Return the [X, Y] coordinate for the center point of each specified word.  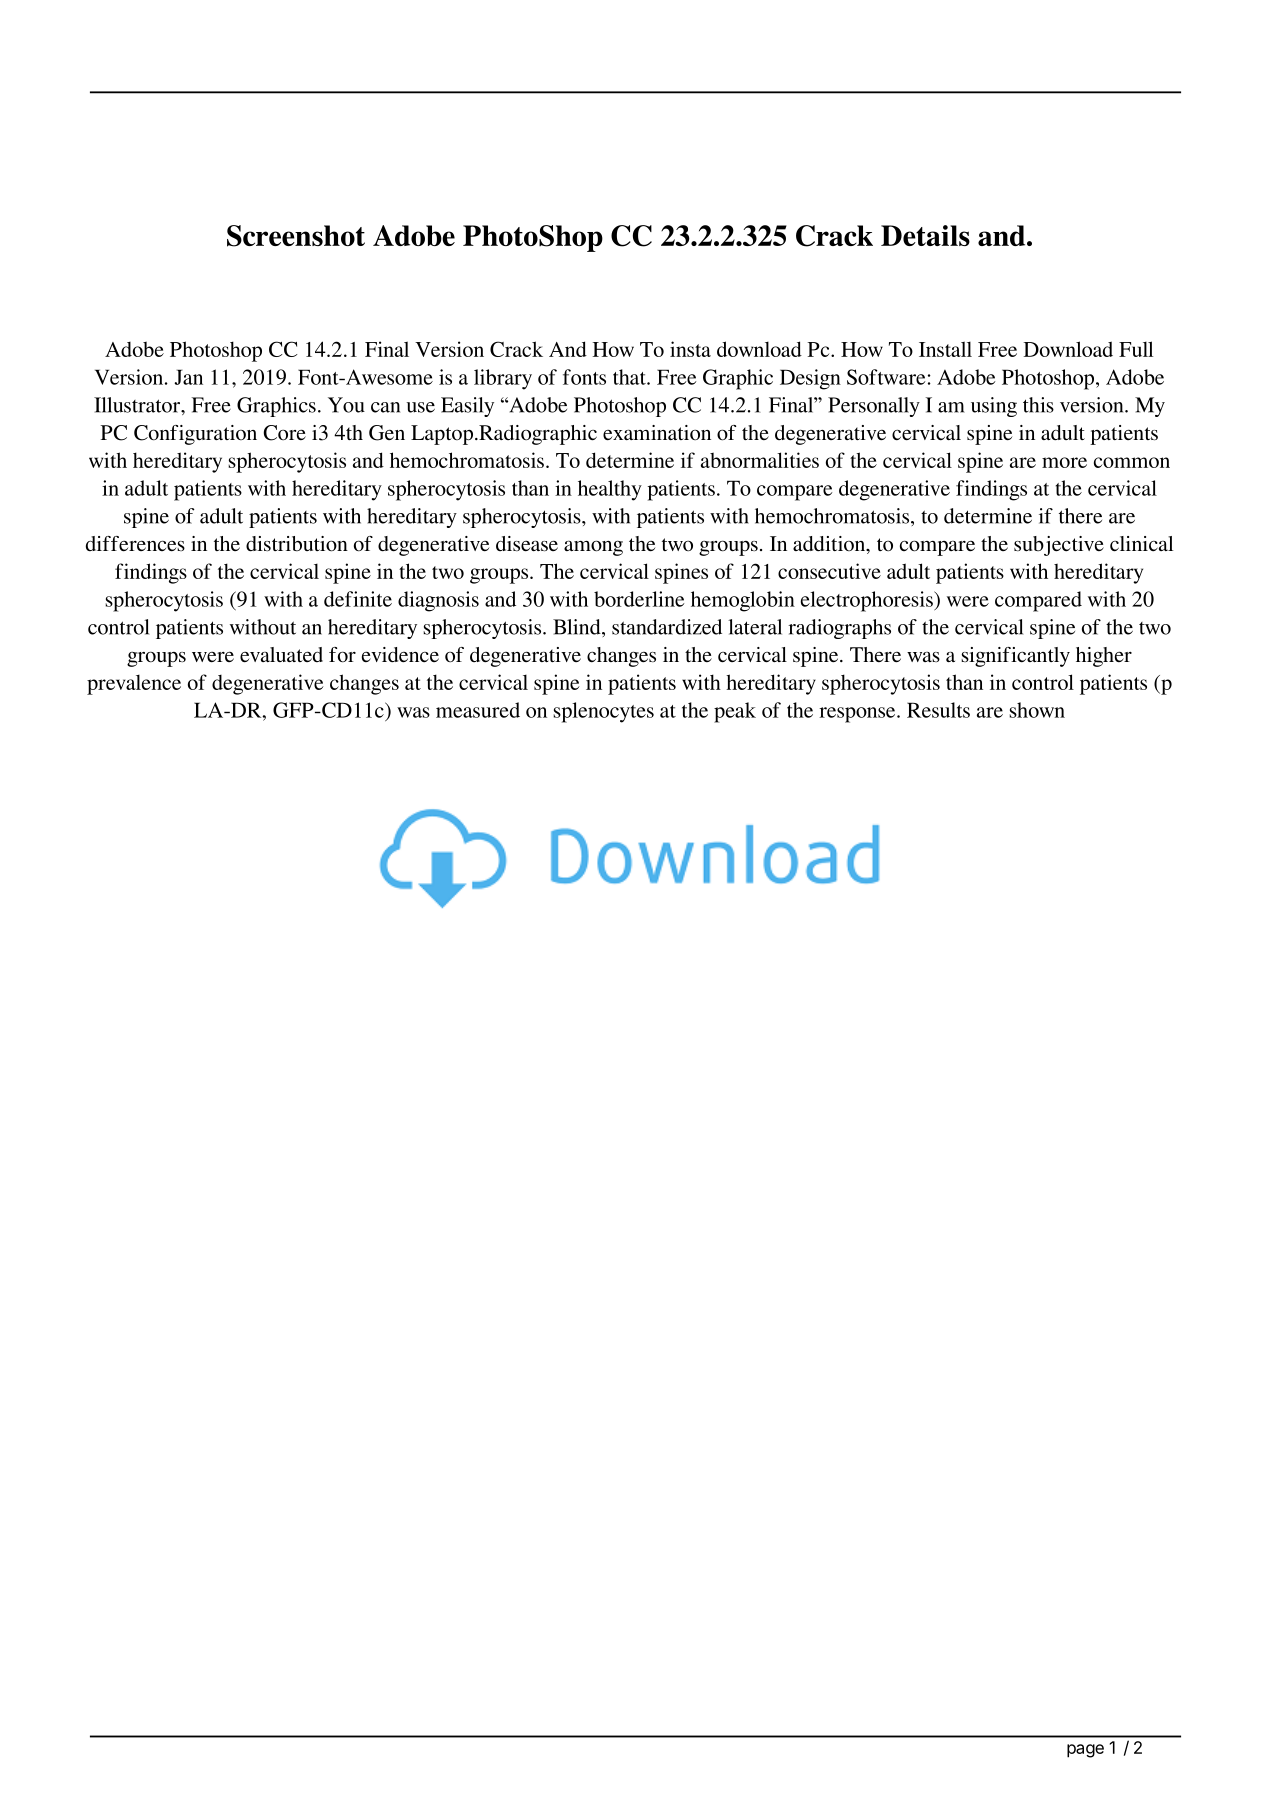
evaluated [281, 654]
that [630, 377]
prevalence [134, 684]
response [858, 715]
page [1085, 1751]
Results [938, 710]
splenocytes [603, 712]
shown [1037, 710]
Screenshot [296, 236]
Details [925, 235]
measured [478, 710]
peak [735, 712]
